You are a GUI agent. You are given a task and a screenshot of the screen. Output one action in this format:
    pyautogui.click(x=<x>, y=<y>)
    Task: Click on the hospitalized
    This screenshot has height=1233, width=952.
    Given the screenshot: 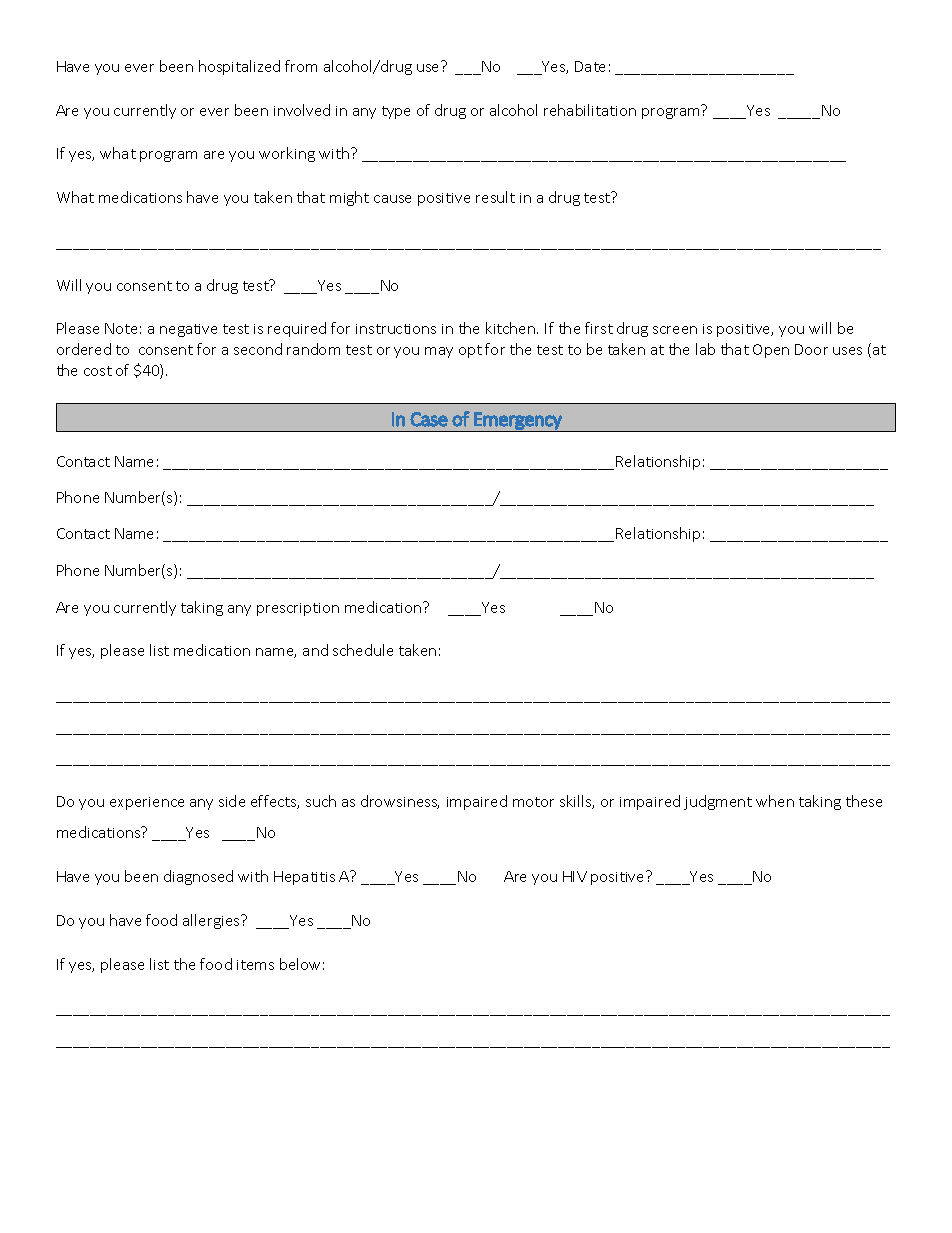 What is the action you would take?
    pyautogui.click(x=239, y=67)
